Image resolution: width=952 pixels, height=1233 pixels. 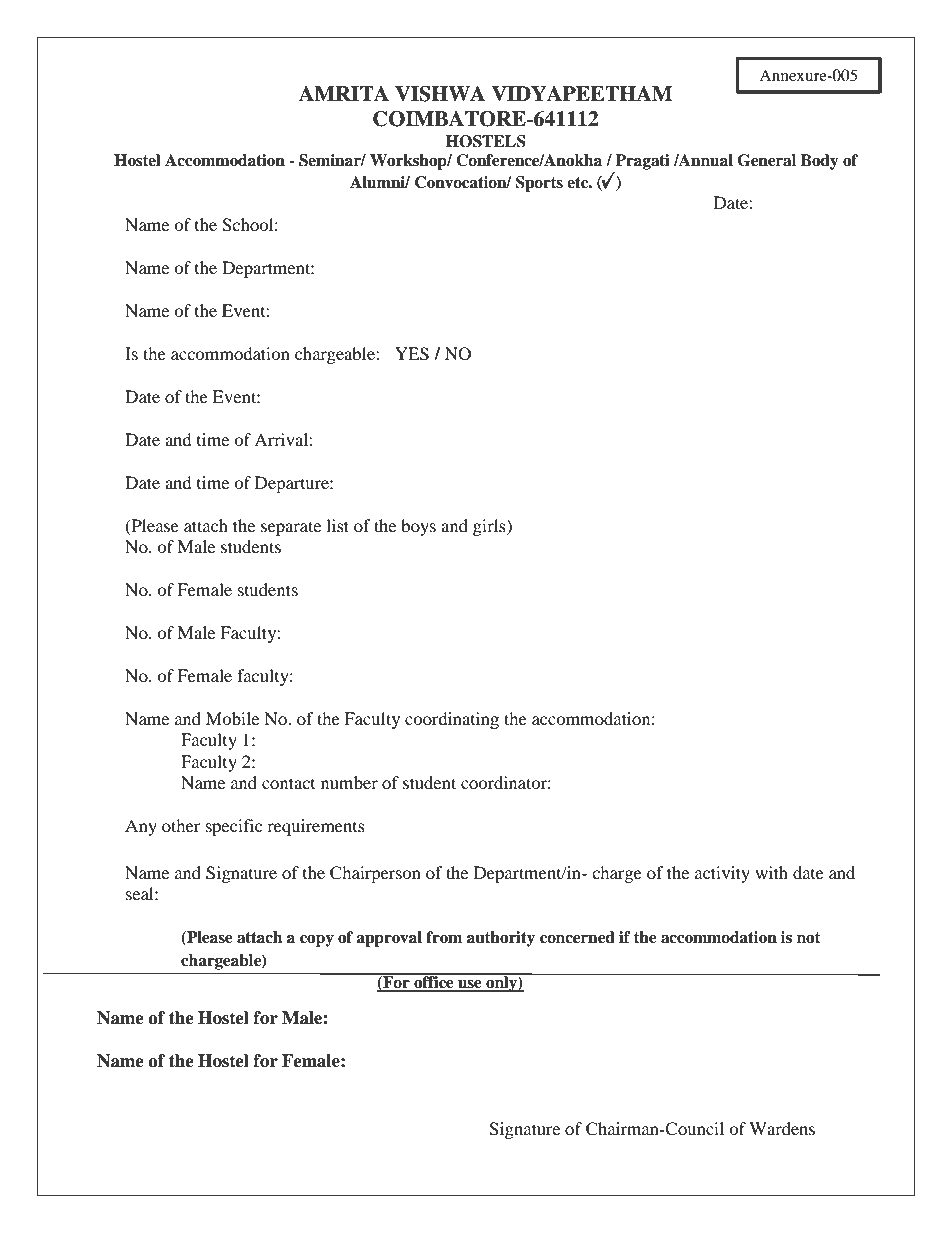 I want to click on copy, so click(x=317, y=941).
